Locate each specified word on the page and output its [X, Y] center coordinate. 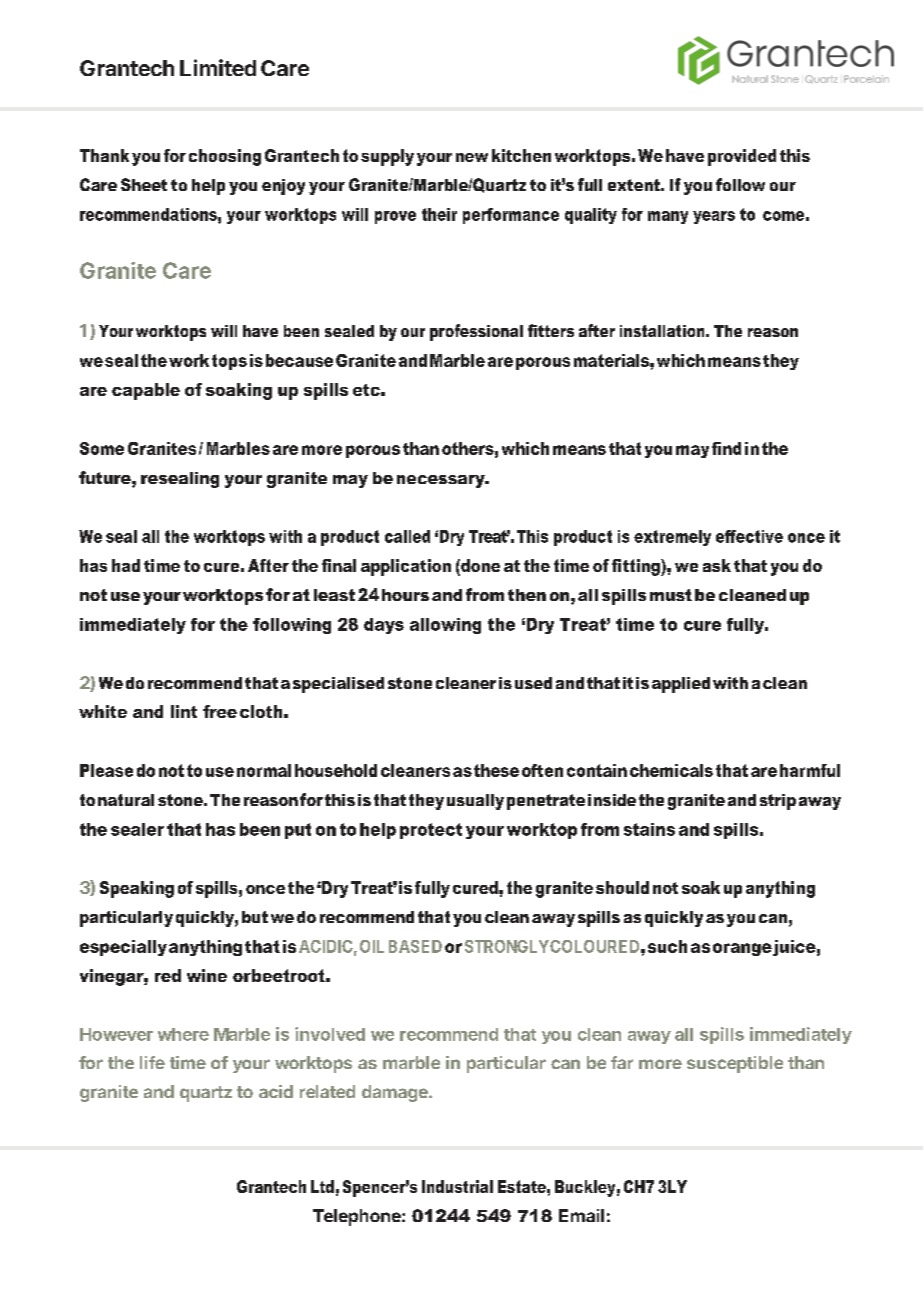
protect [431, 831]
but [255, 917]
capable [146, 391]
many [668, 217]
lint [184, 711]
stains [649, 829]
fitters [551, 330]
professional [476, 332]
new [472, 157]
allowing [445, 626]
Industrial [457, 1186]
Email [581, 1215]
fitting [637, 567]
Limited [218, 67]
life [152, 1062]
